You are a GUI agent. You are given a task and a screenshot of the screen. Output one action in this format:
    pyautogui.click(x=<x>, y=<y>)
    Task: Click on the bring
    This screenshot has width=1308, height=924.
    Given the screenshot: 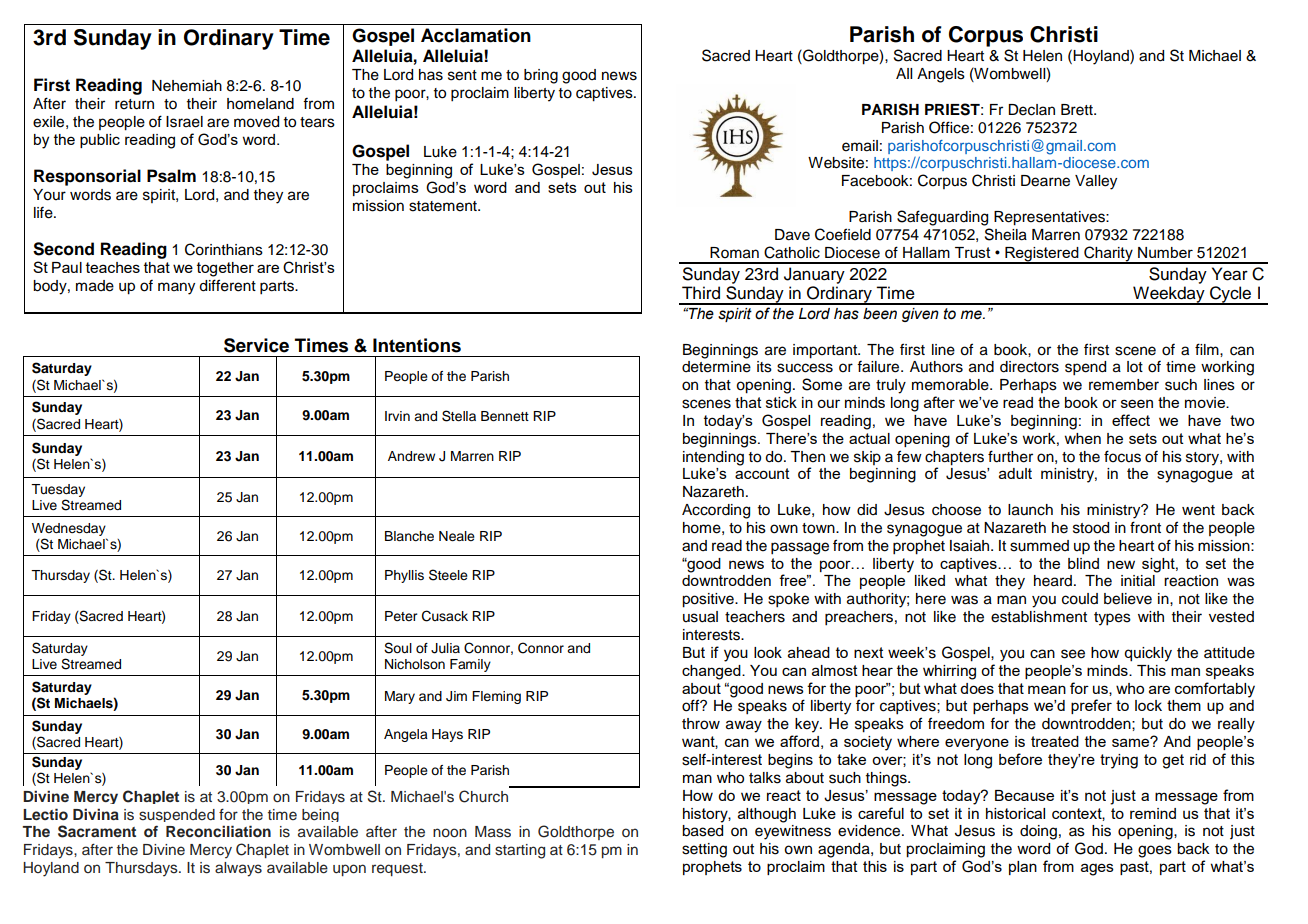 What is the action you would take?
    pyautogui.click(x=541, y=76)
